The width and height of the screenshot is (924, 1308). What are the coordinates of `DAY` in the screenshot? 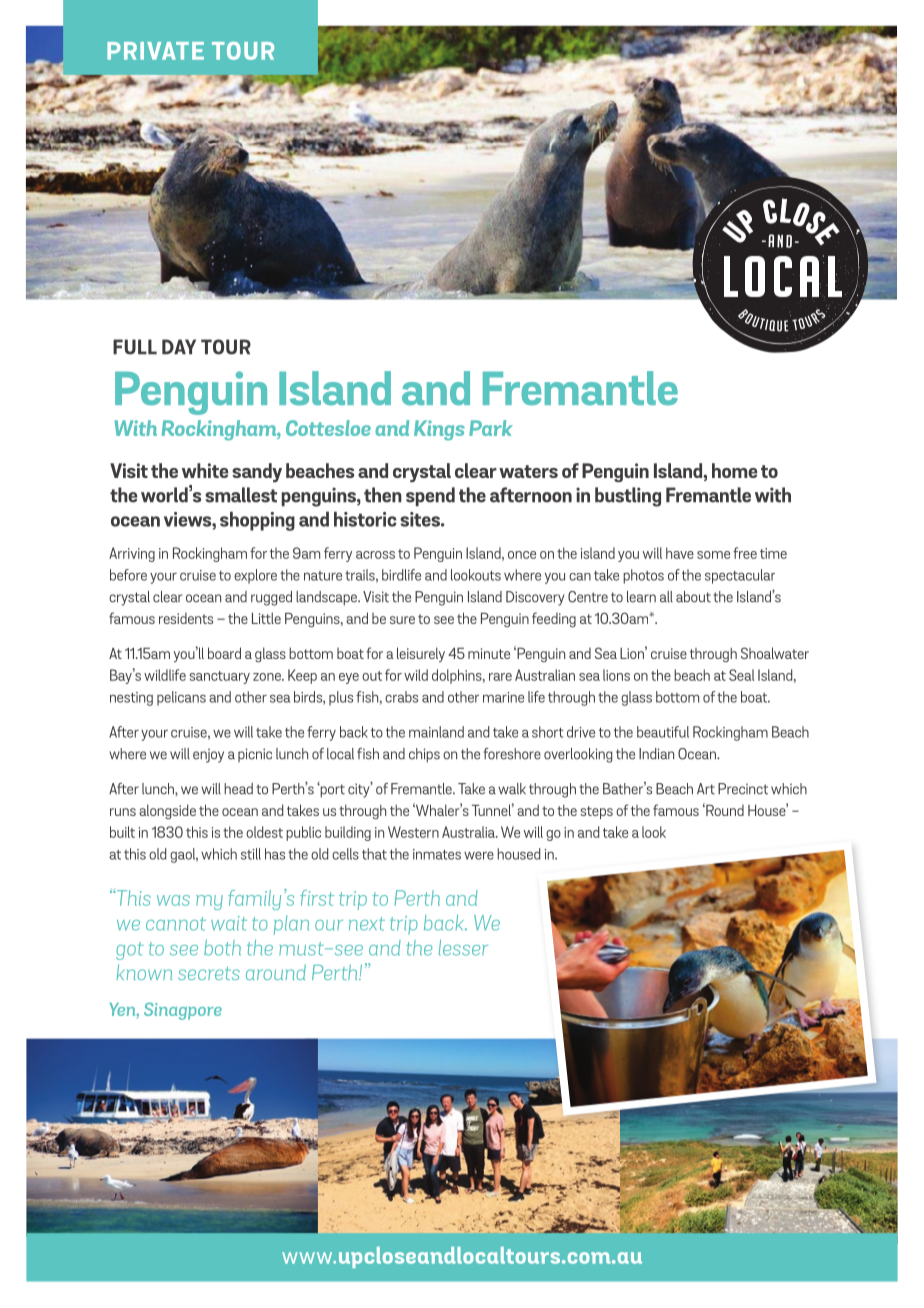 It's located at (179, 347).
